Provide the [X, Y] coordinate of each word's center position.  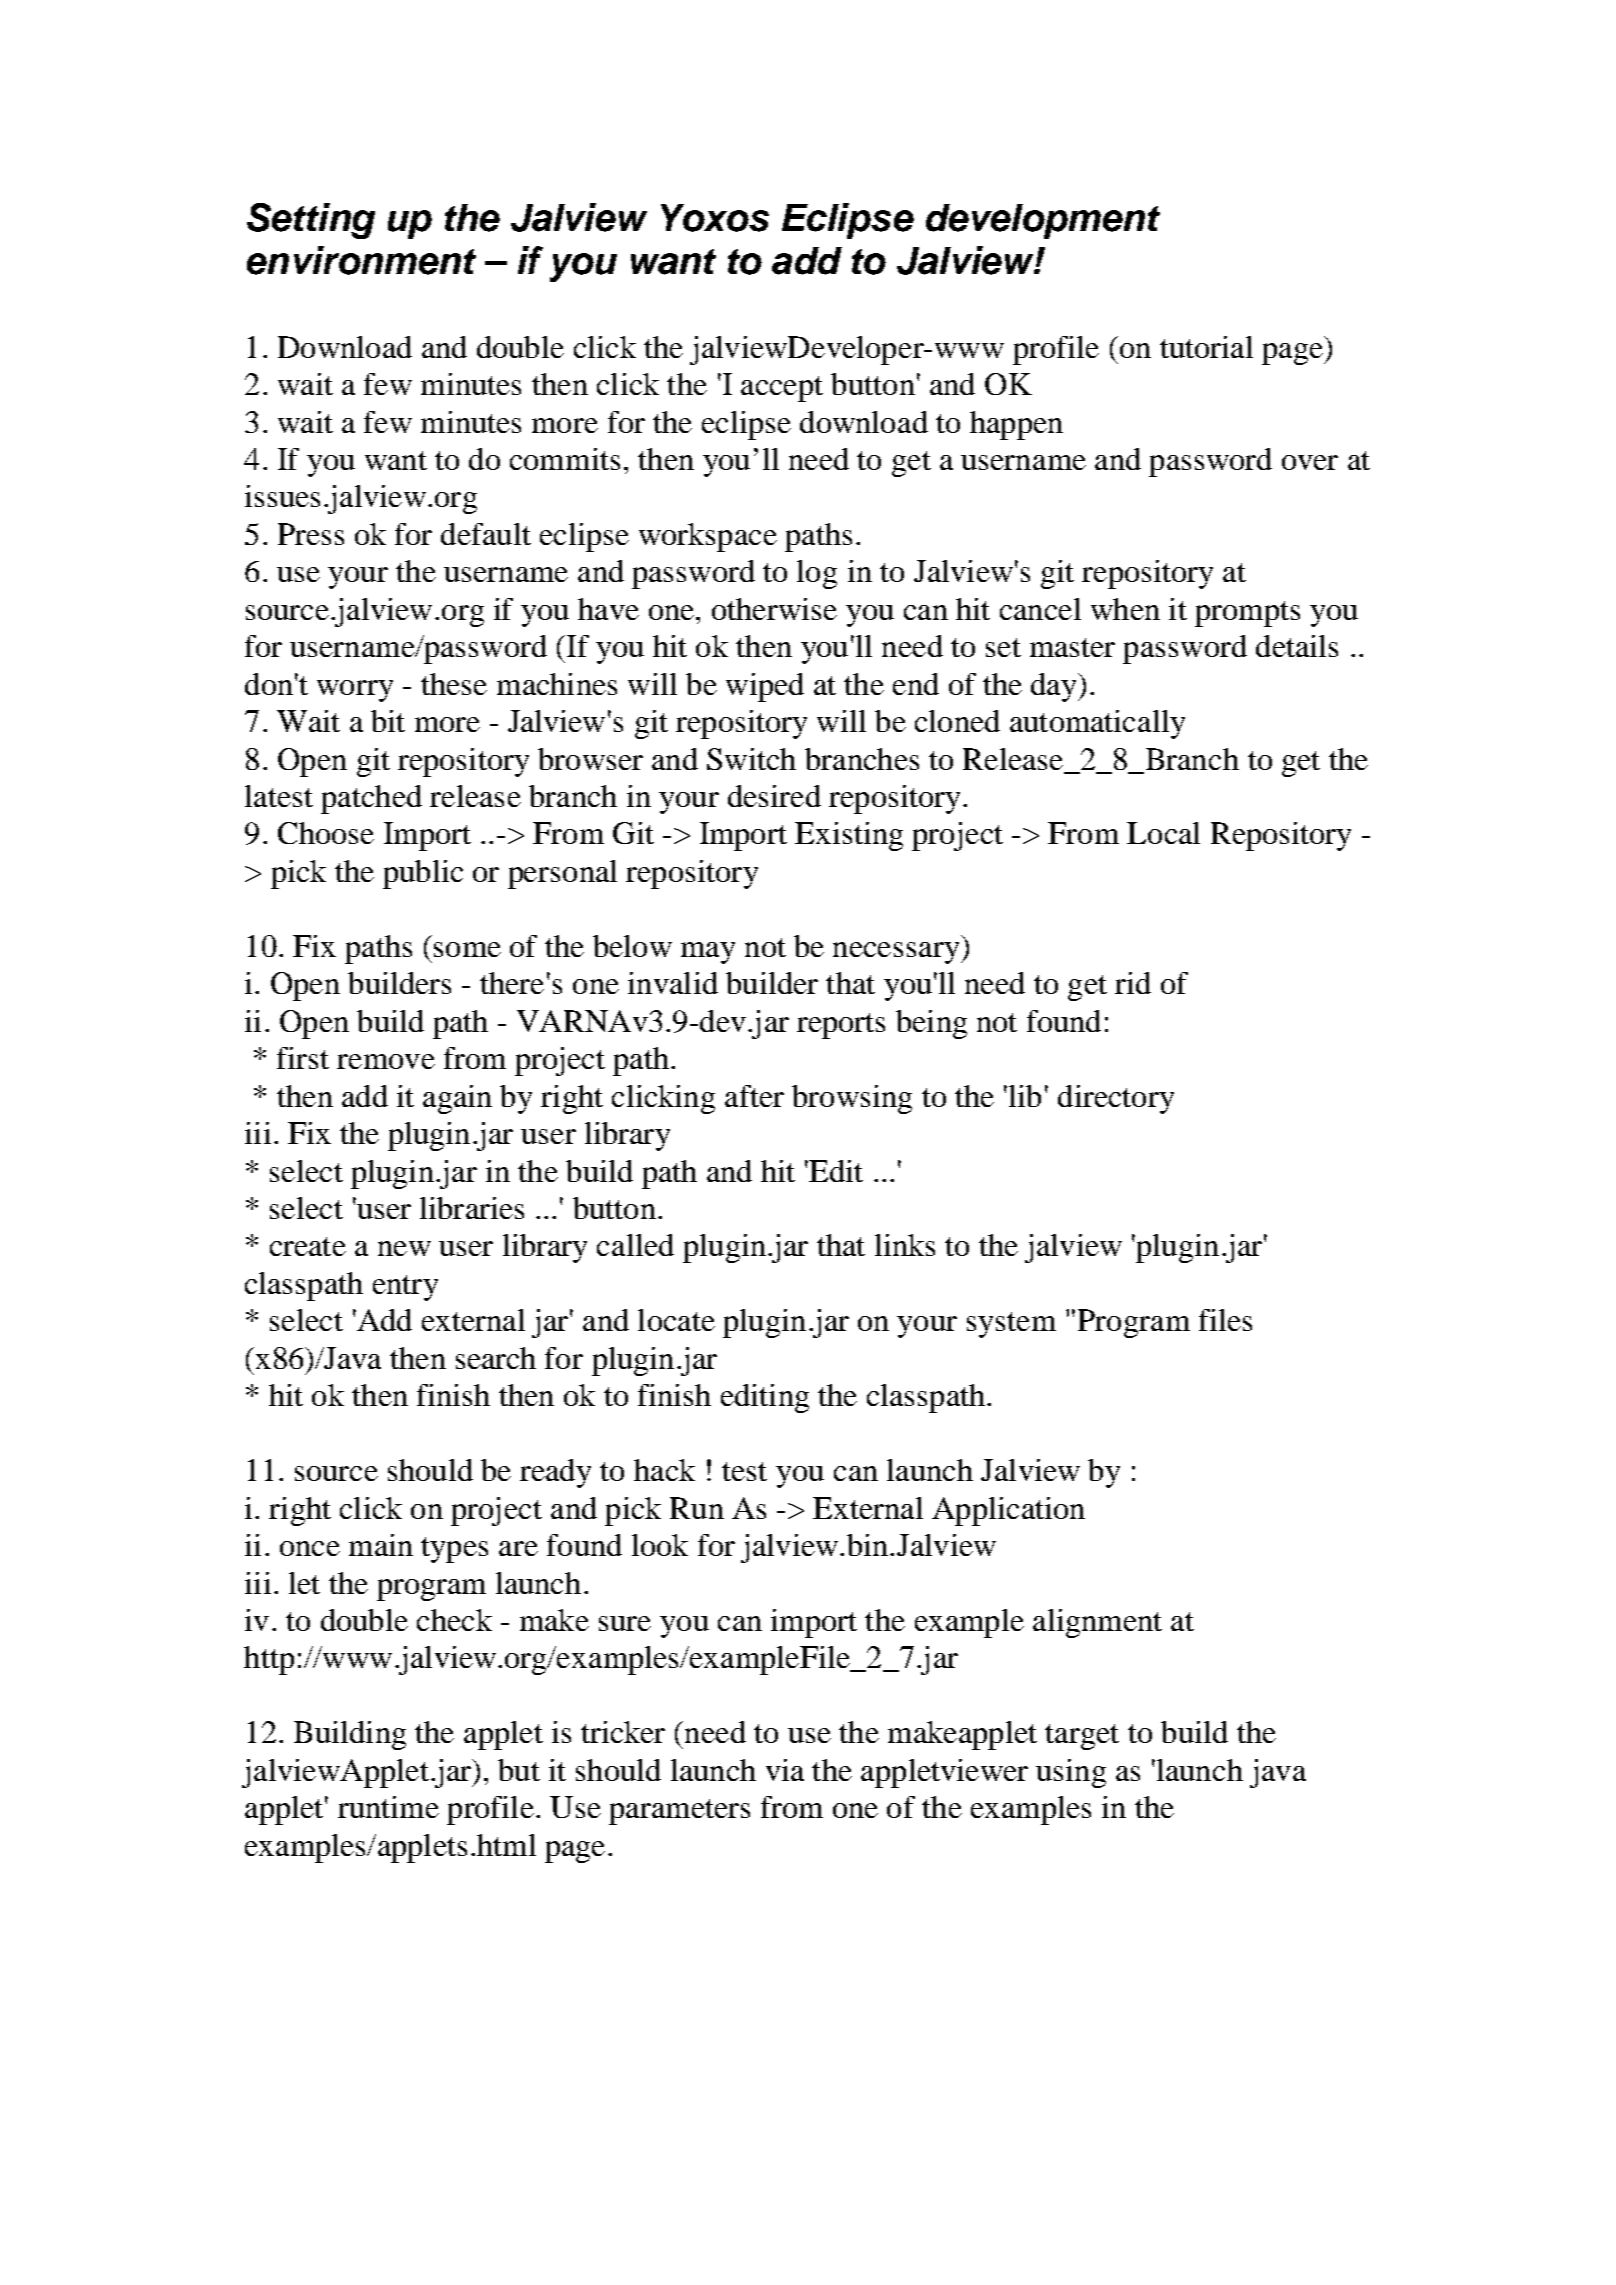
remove [386, 1061]
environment [361, 260]
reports [841, 1026]
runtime [388, 1807]
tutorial [1206, 347]
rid [1133, 983]
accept [782, 389]
